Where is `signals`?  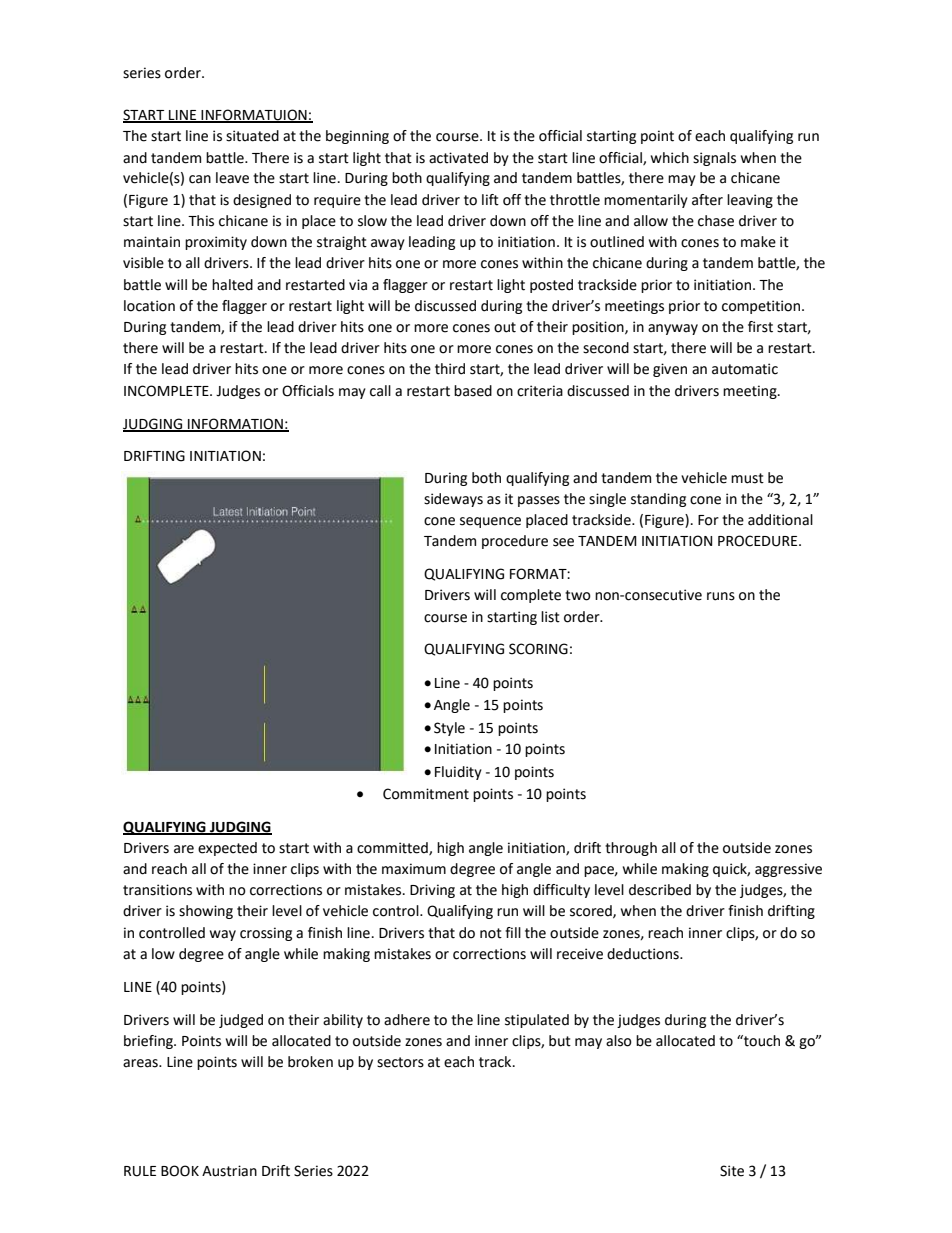 signals is located at coordinates (714, 159).
